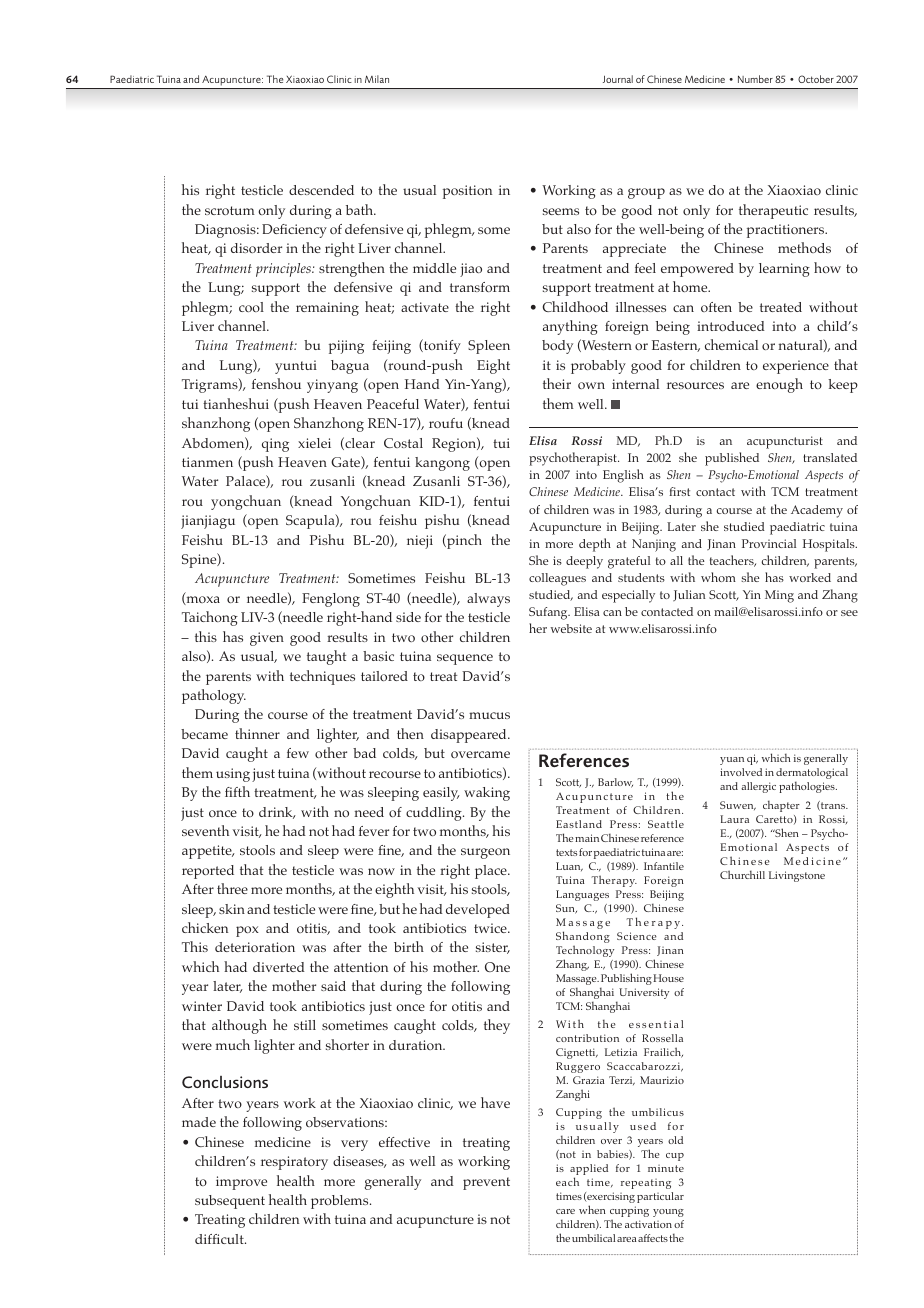 The image size is (924, 1308). What do you see at coordinates (734, 819) in the document?
I see `Laura` at bounding box center [734, 819].
